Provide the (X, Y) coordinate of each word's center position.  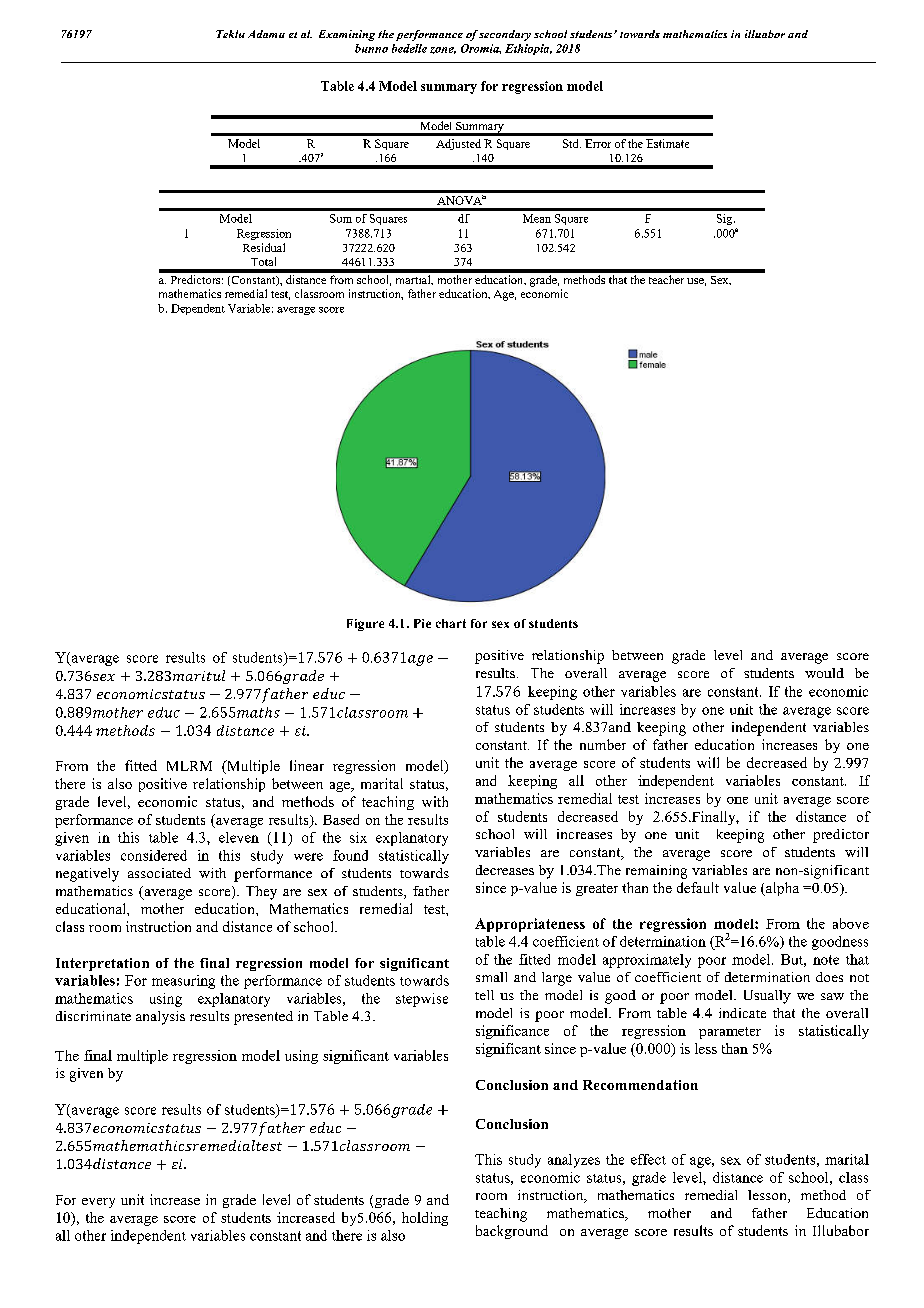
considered (154, 855)
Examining (347, 35)
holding (425, 1219)
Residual (264, 247)
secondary (505, 35)
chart (451, 623)
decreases (505, 870)
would (824, 673)
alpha (781, 889)
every (98, 1203)
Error (598, 143)
